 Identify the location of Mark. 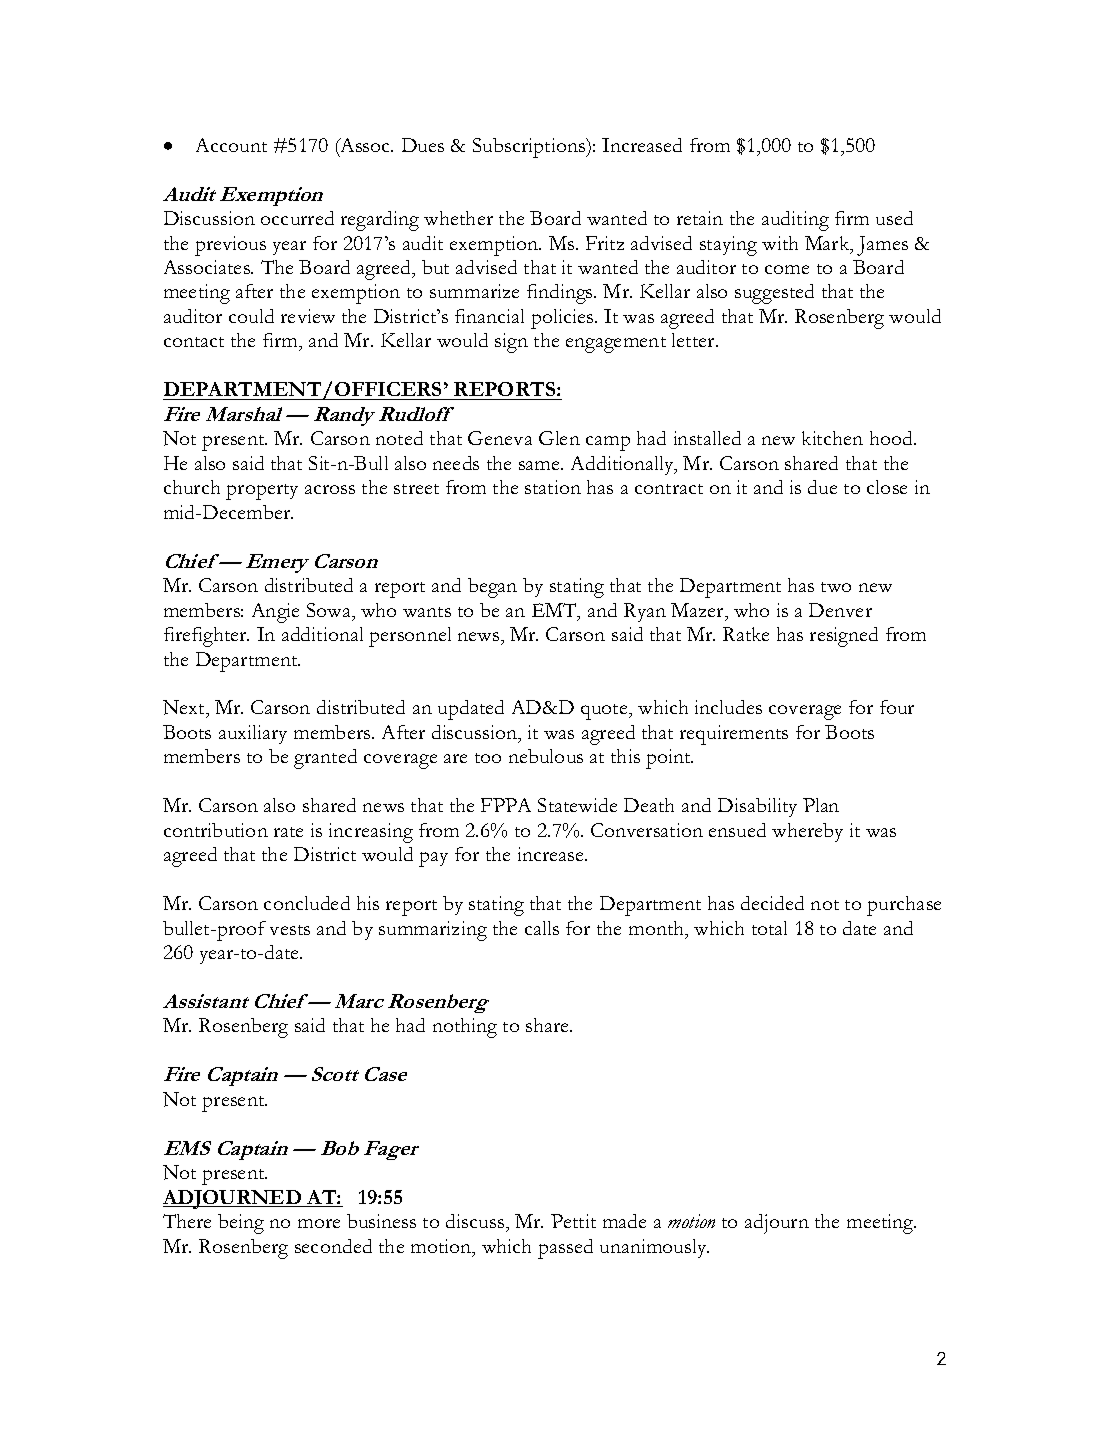
(828, 244).
